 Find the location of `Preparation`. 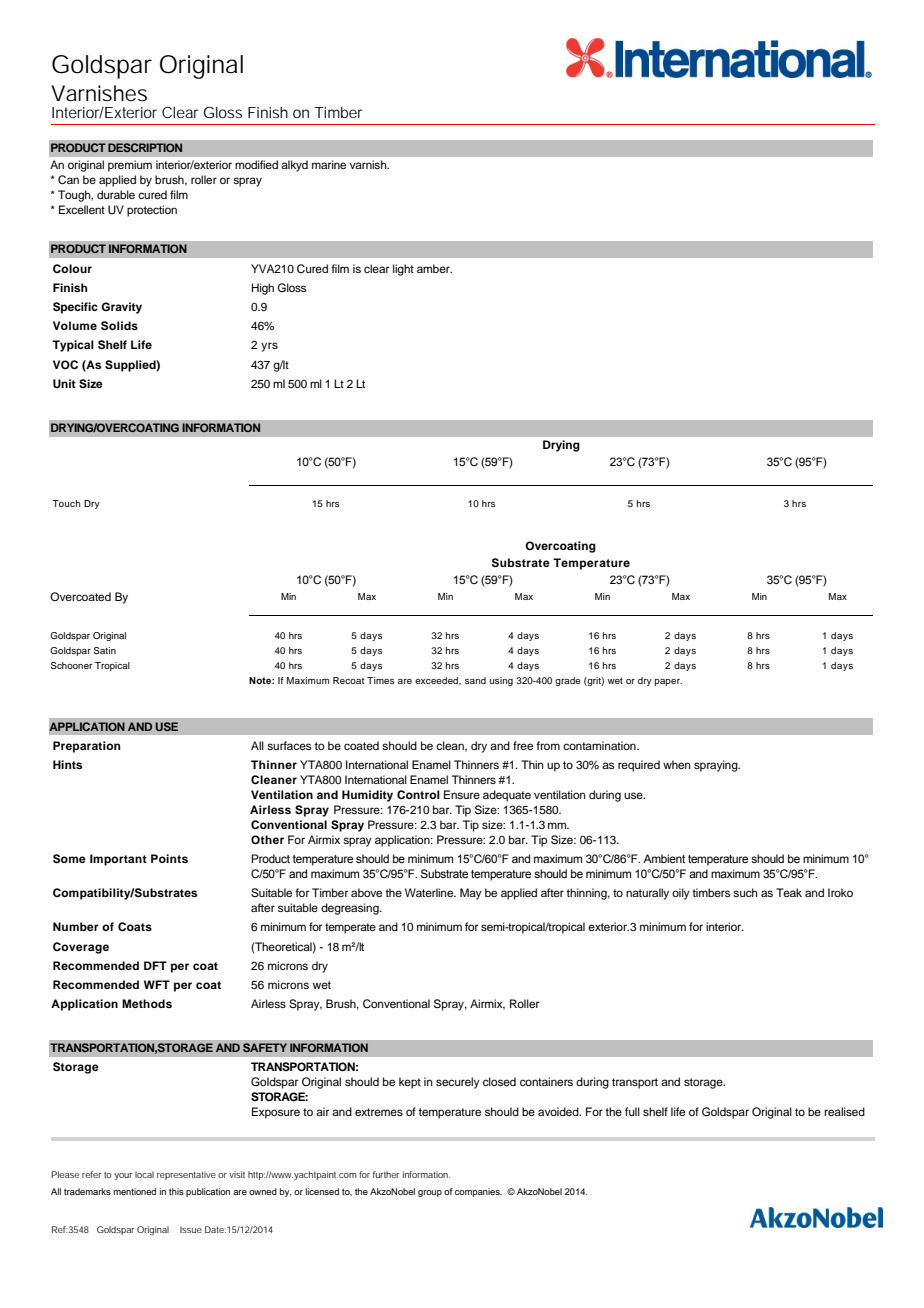

Preparation is located at coordinates (87, 747).
